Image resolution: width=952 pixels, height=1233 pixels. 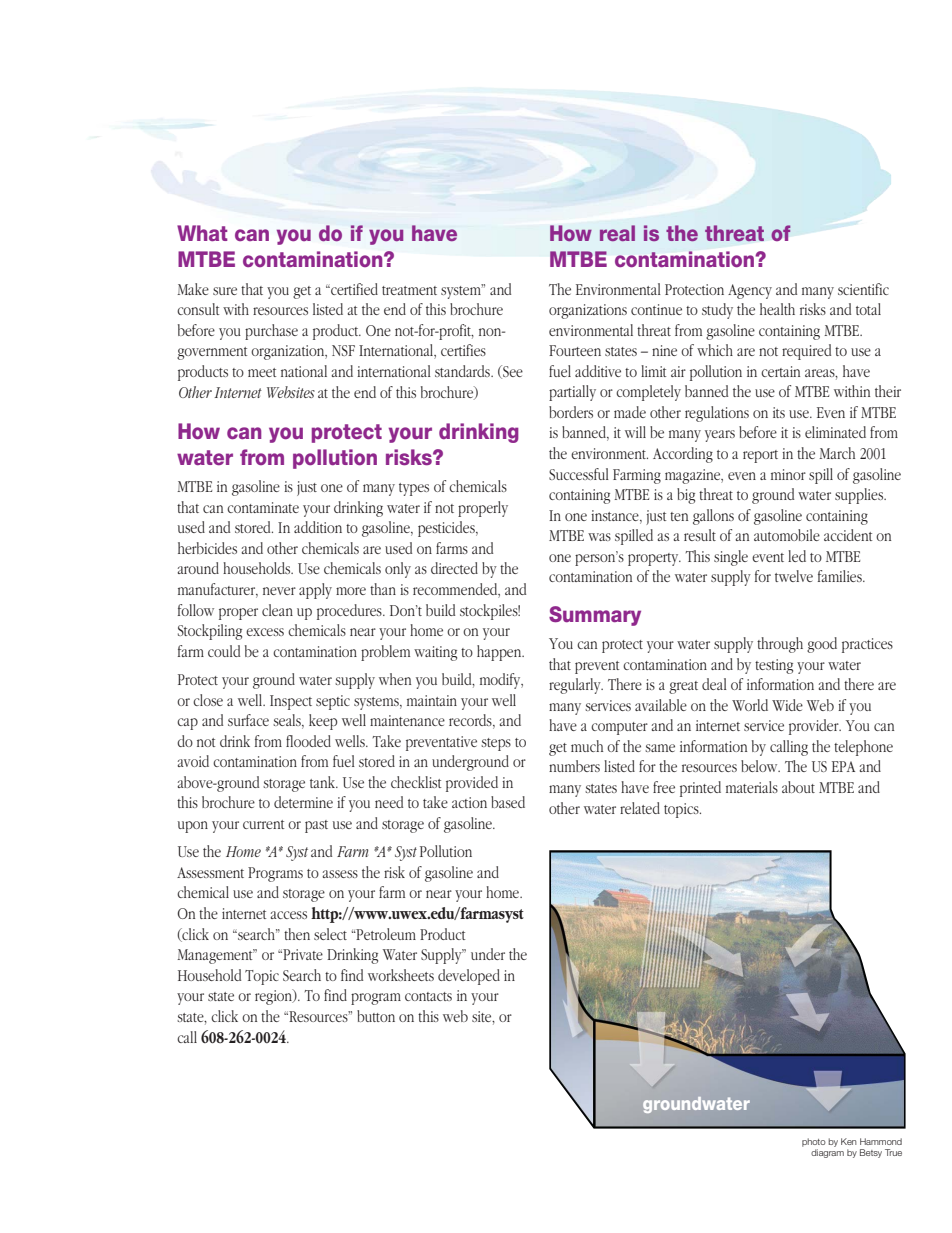 What do you see at coordinates (798, 787) in the page?
I see `about` at bounding box center [798, 787].
